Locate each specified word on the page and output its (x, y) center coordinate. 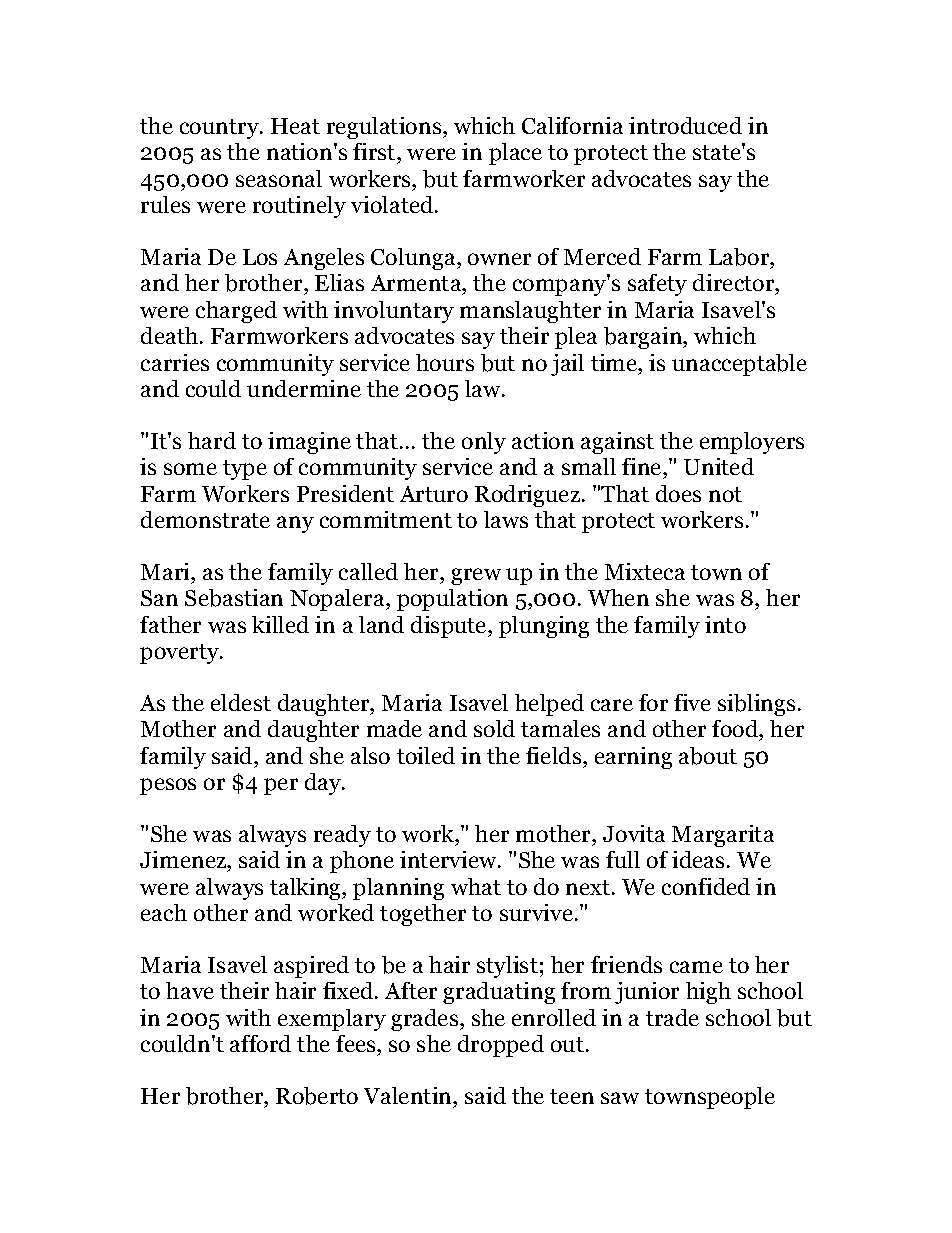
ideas (698, 859)
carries (175, 362)
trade (672, 1017)
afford (260, 1043)
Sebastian (234, 598)
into (725, 624)
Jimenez (184, 859)
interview (449, 859)
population (452, 600)
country (220, 129)
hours (445, 362)
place (515, 154)
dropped (501, 1046)
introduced (685, 125)
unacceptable (739, 365)
